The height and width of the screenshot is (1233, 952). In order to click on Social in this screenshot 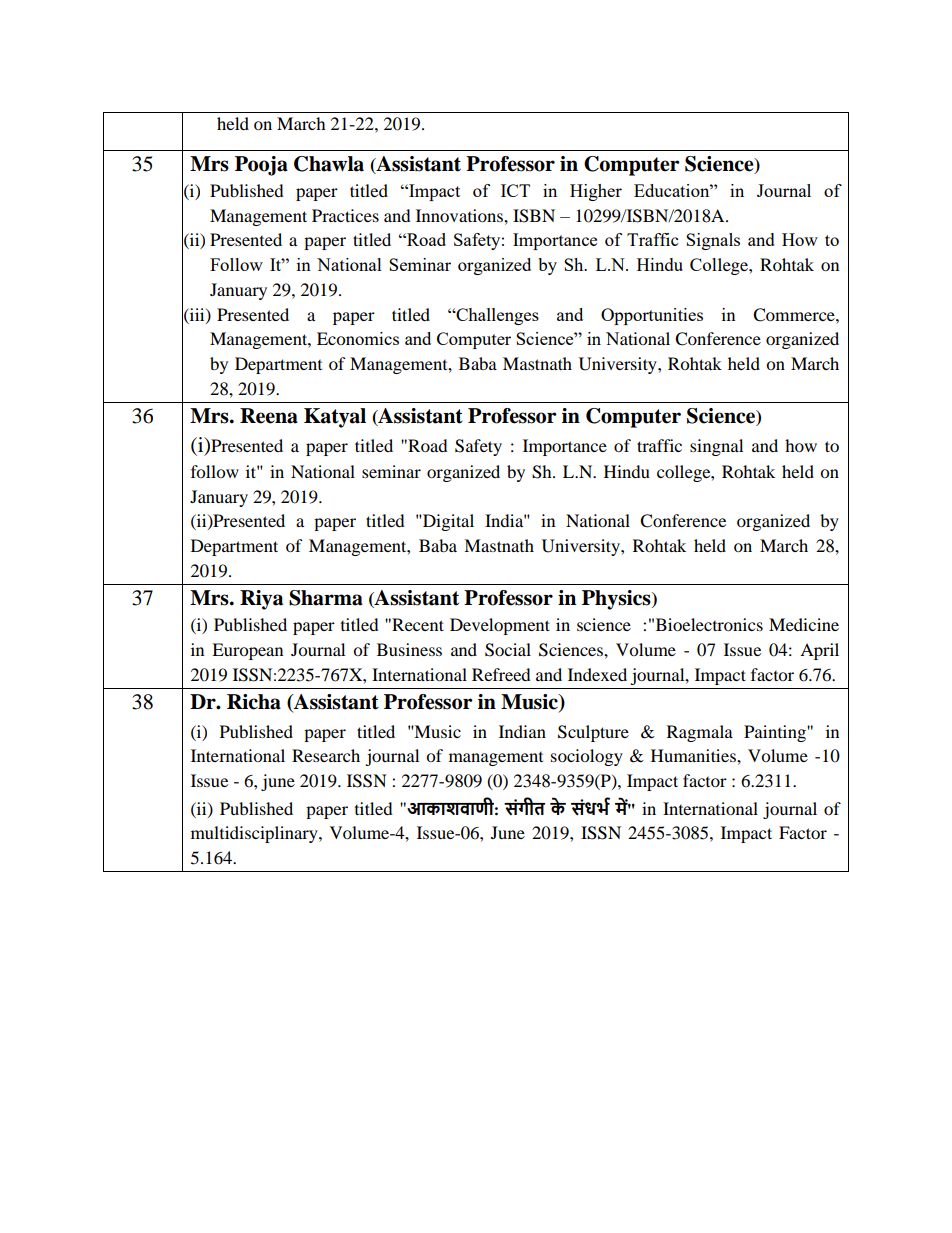, I will do `click(508, 650)`.
